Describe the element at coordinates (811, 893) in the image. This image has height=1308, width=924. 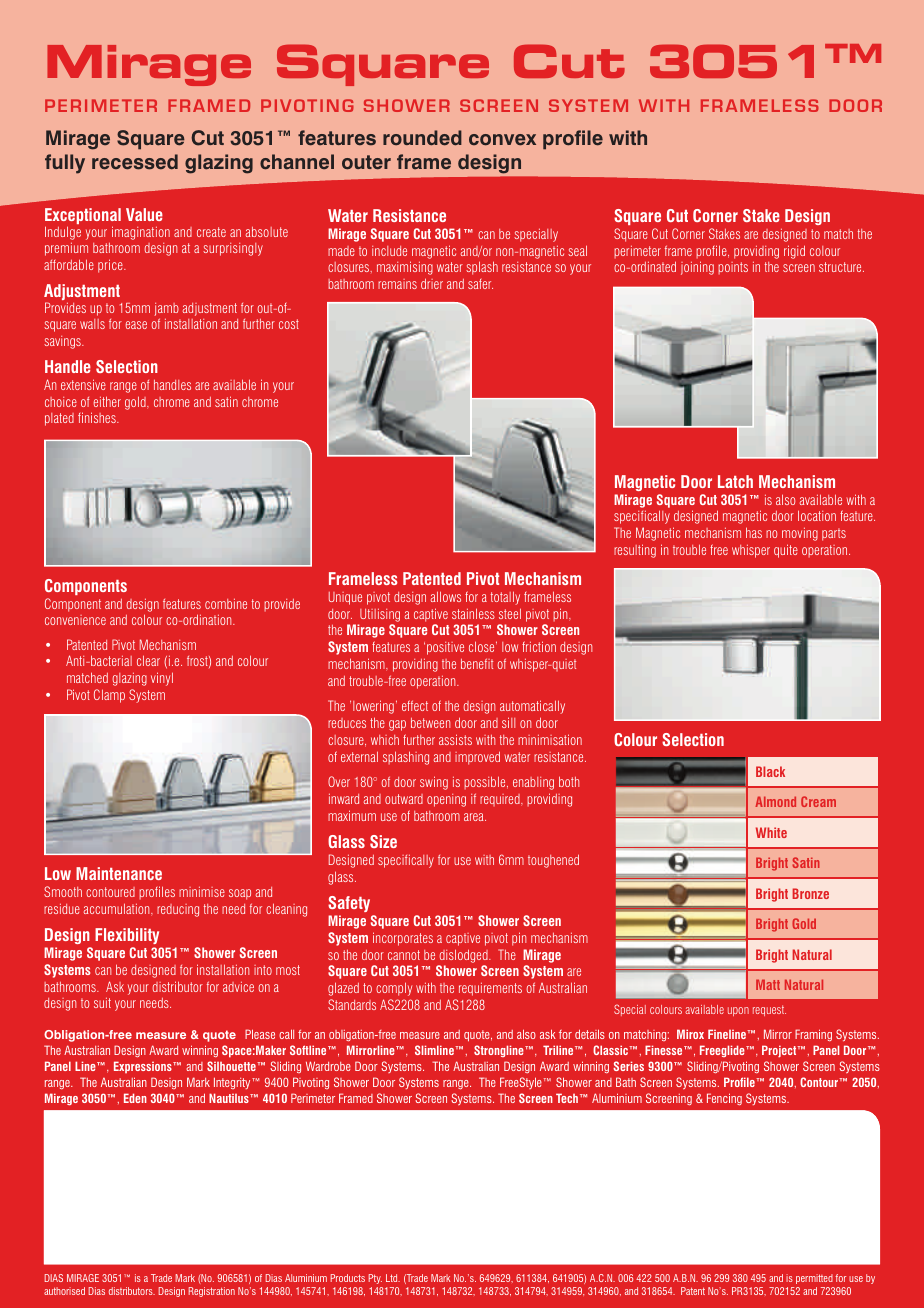
I see `Bronze` at that location.
